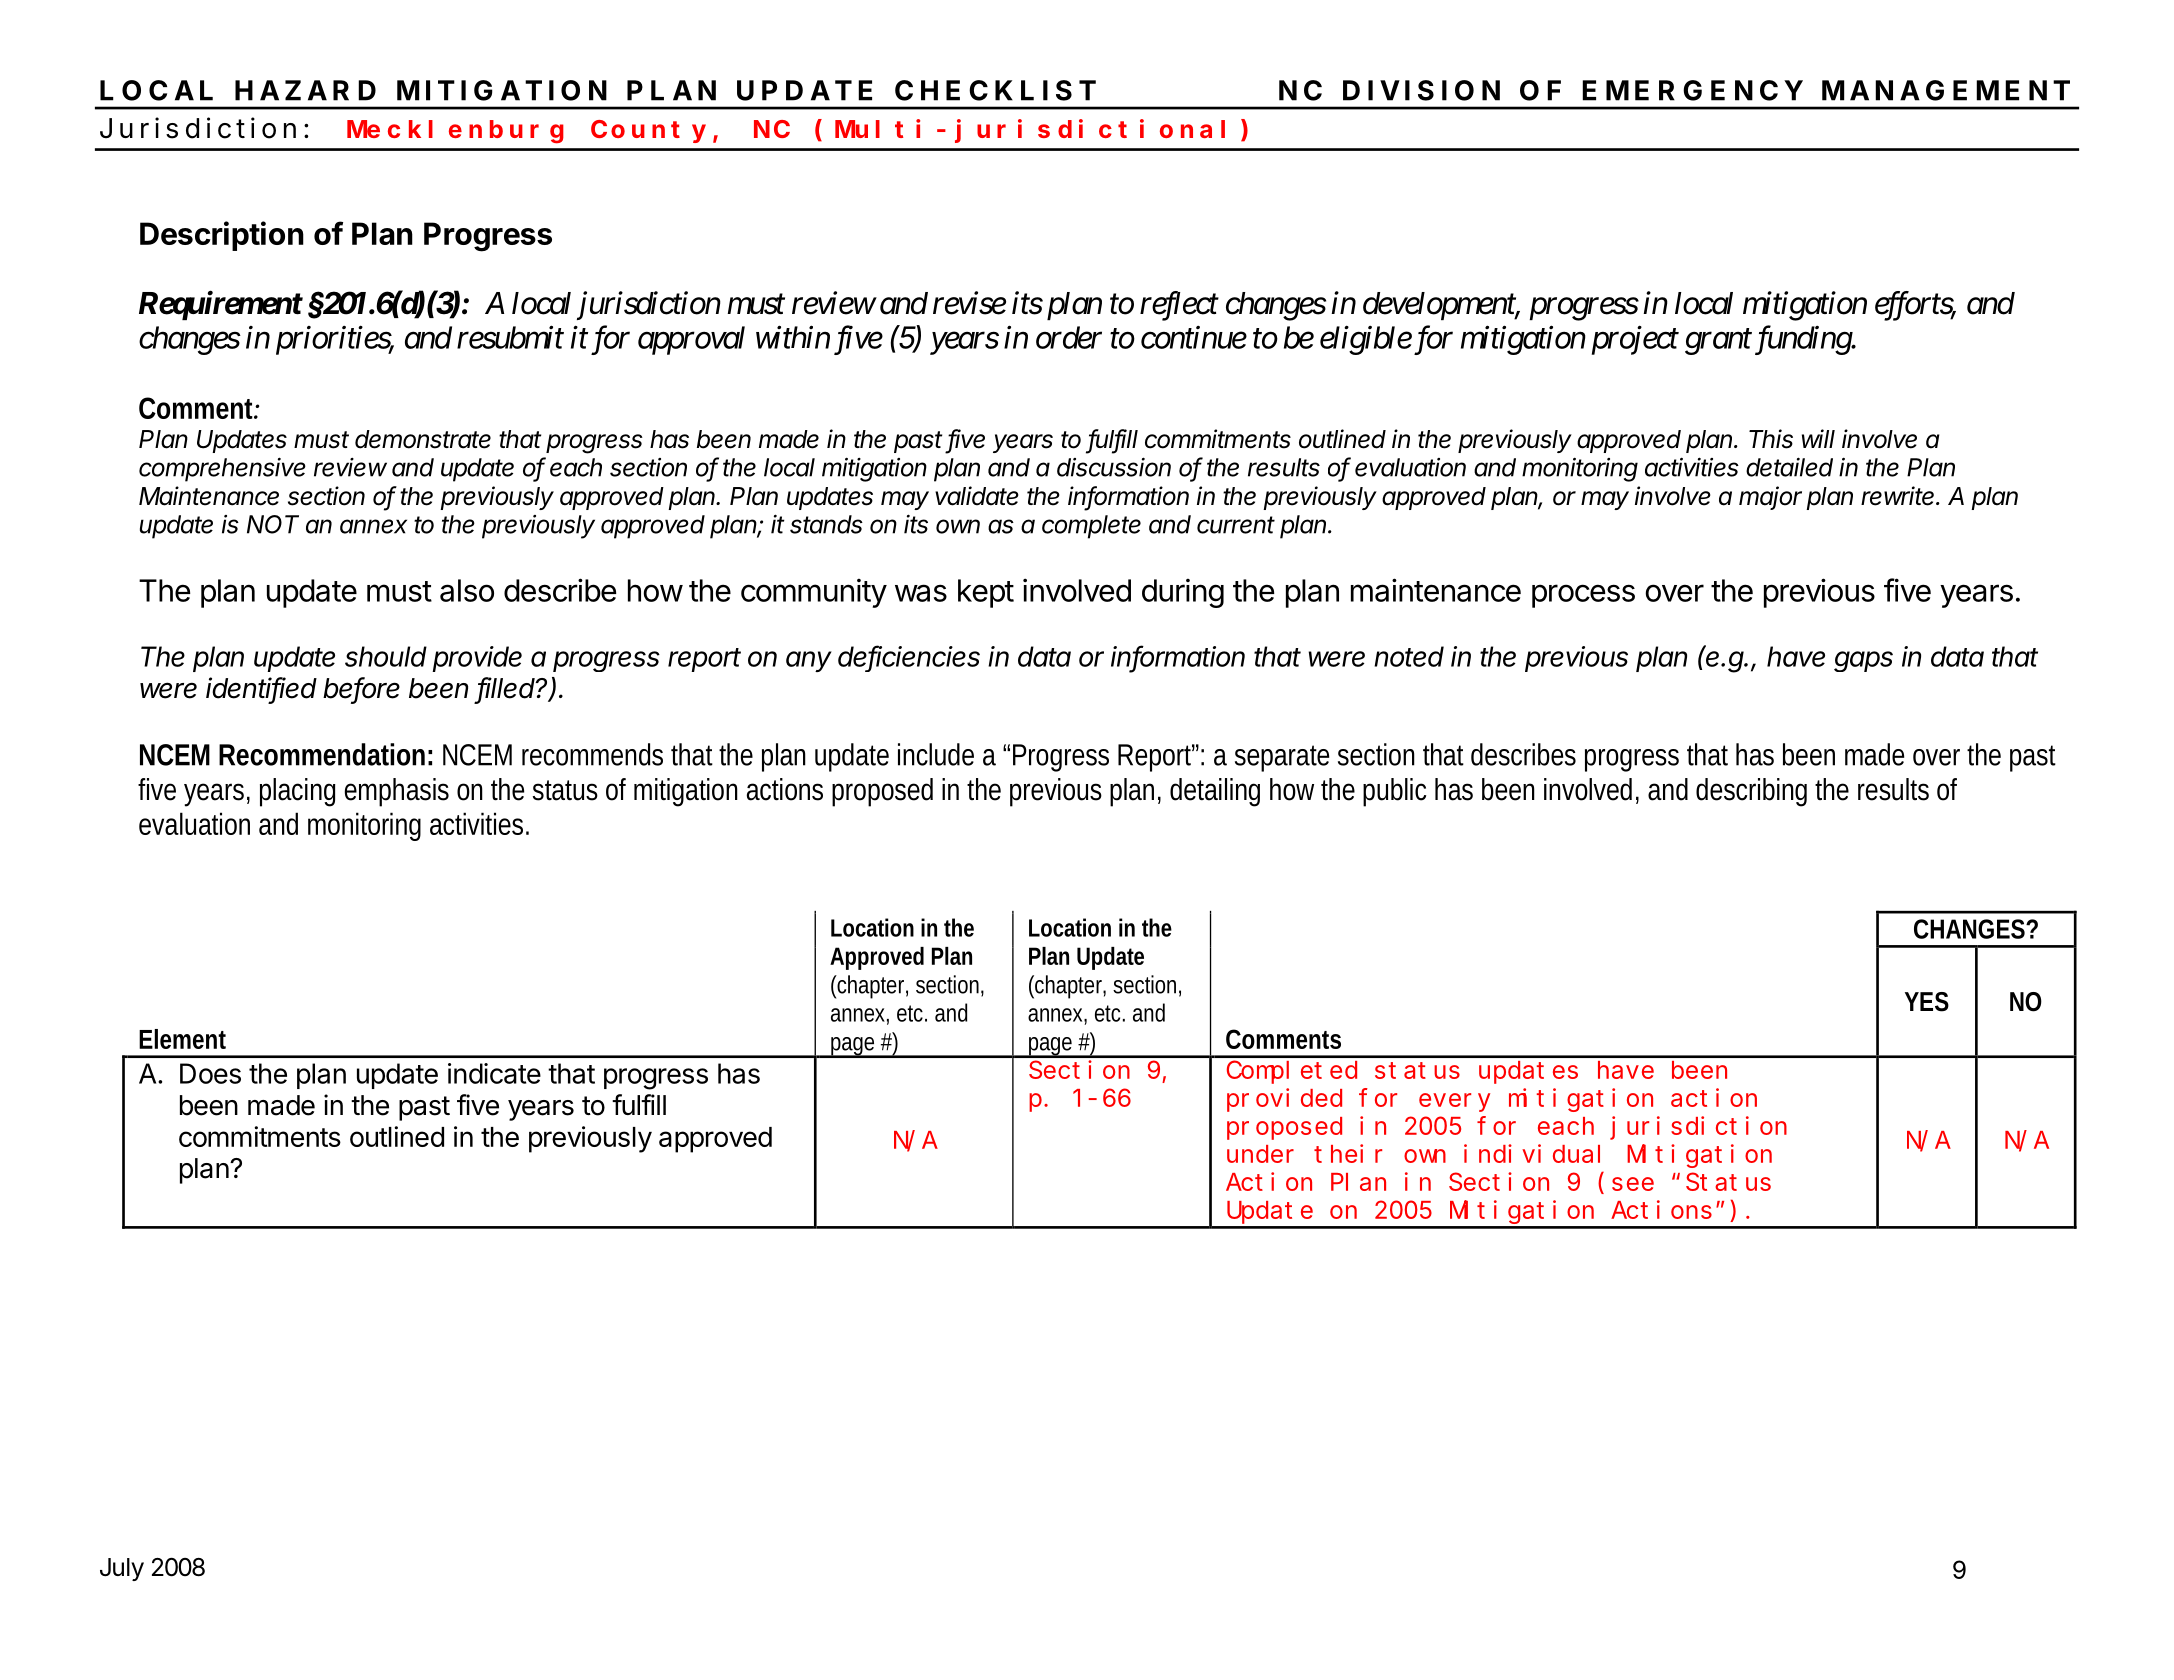 This page has height=1680, width=2174. I want to click on DIVISION, so click(1421, 90).
